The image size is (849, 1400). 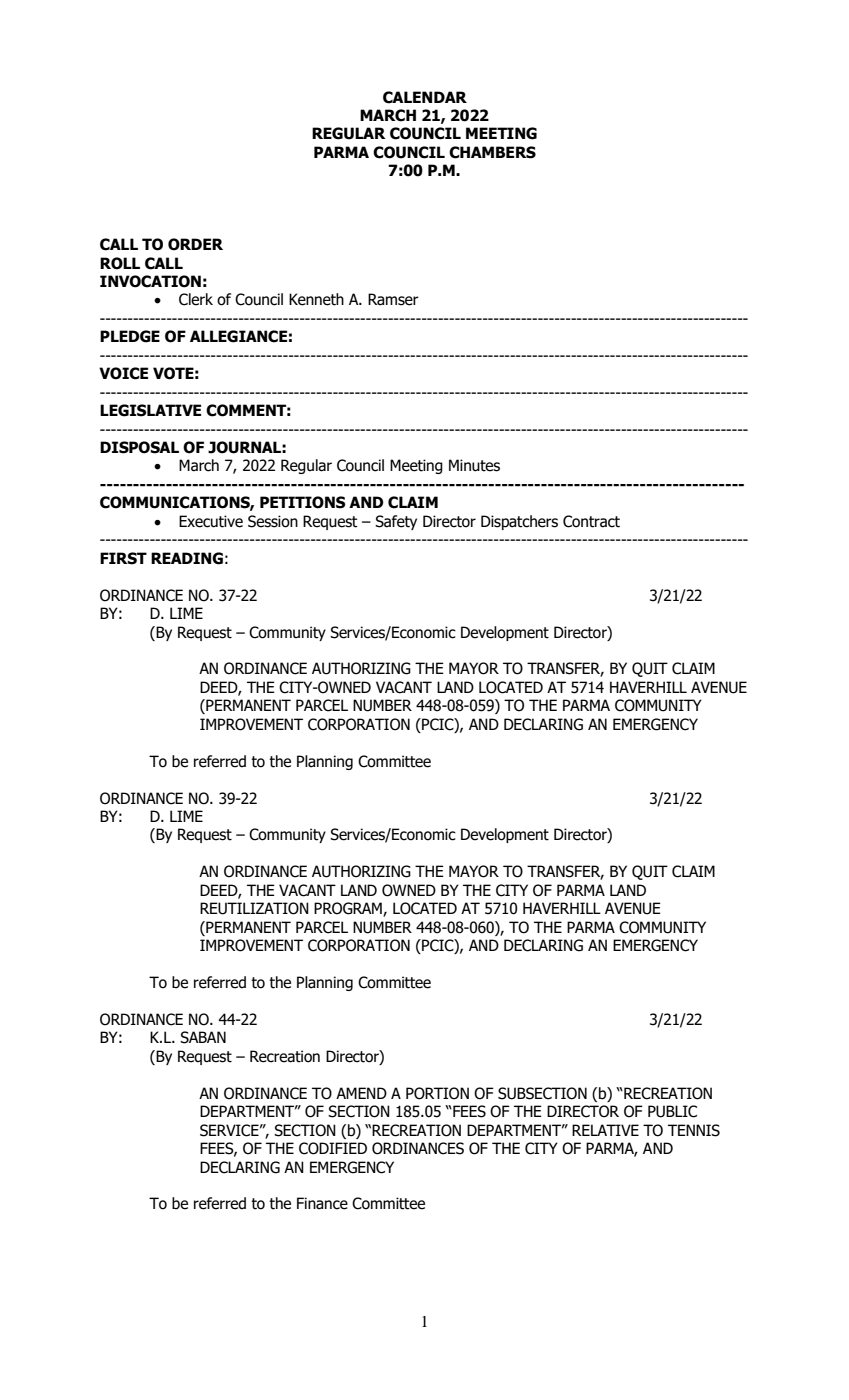 I want to click on CHAMBERS, so click(x=492, y=152).
